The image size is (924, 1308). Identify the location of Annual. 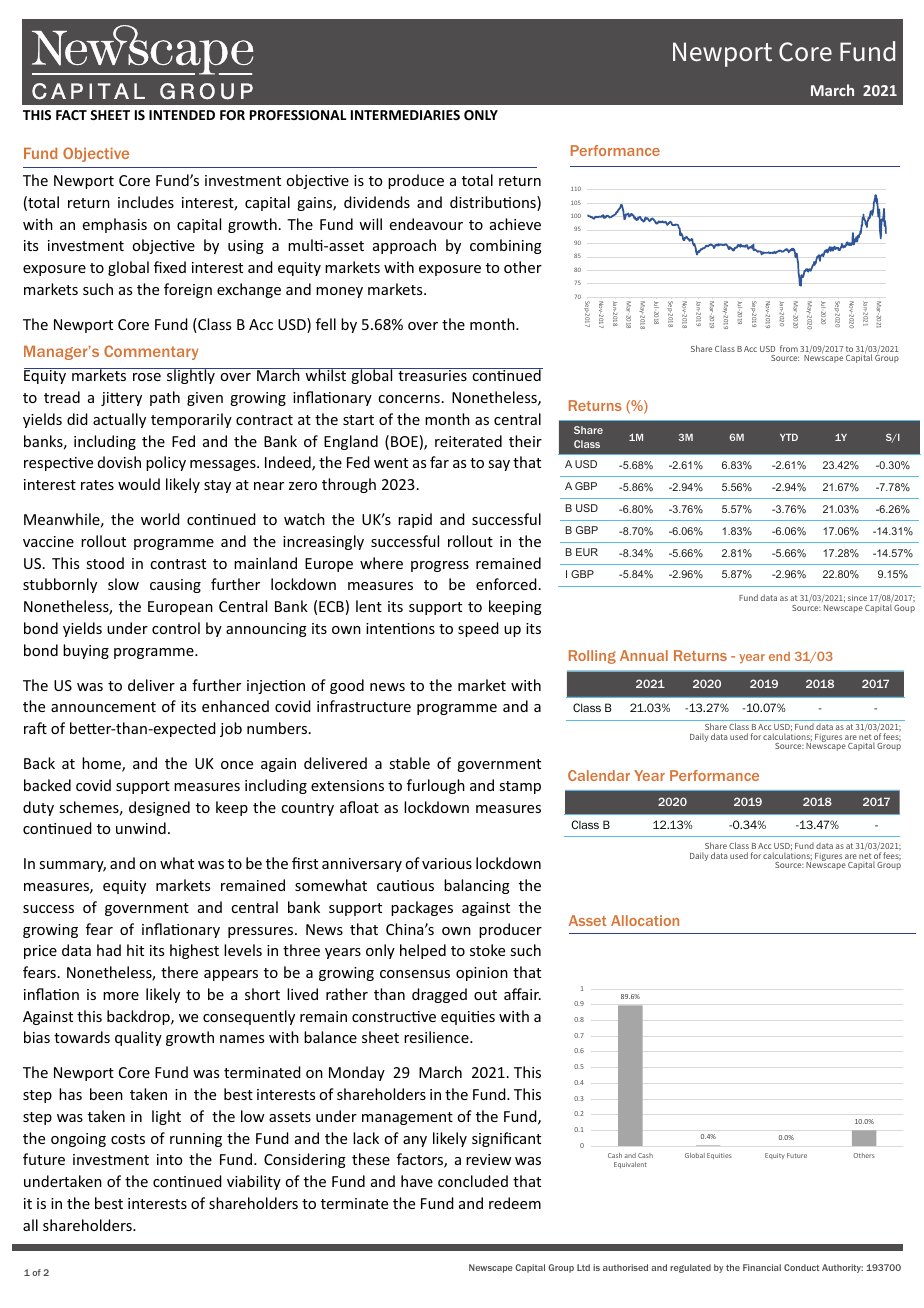
(644, 655).
